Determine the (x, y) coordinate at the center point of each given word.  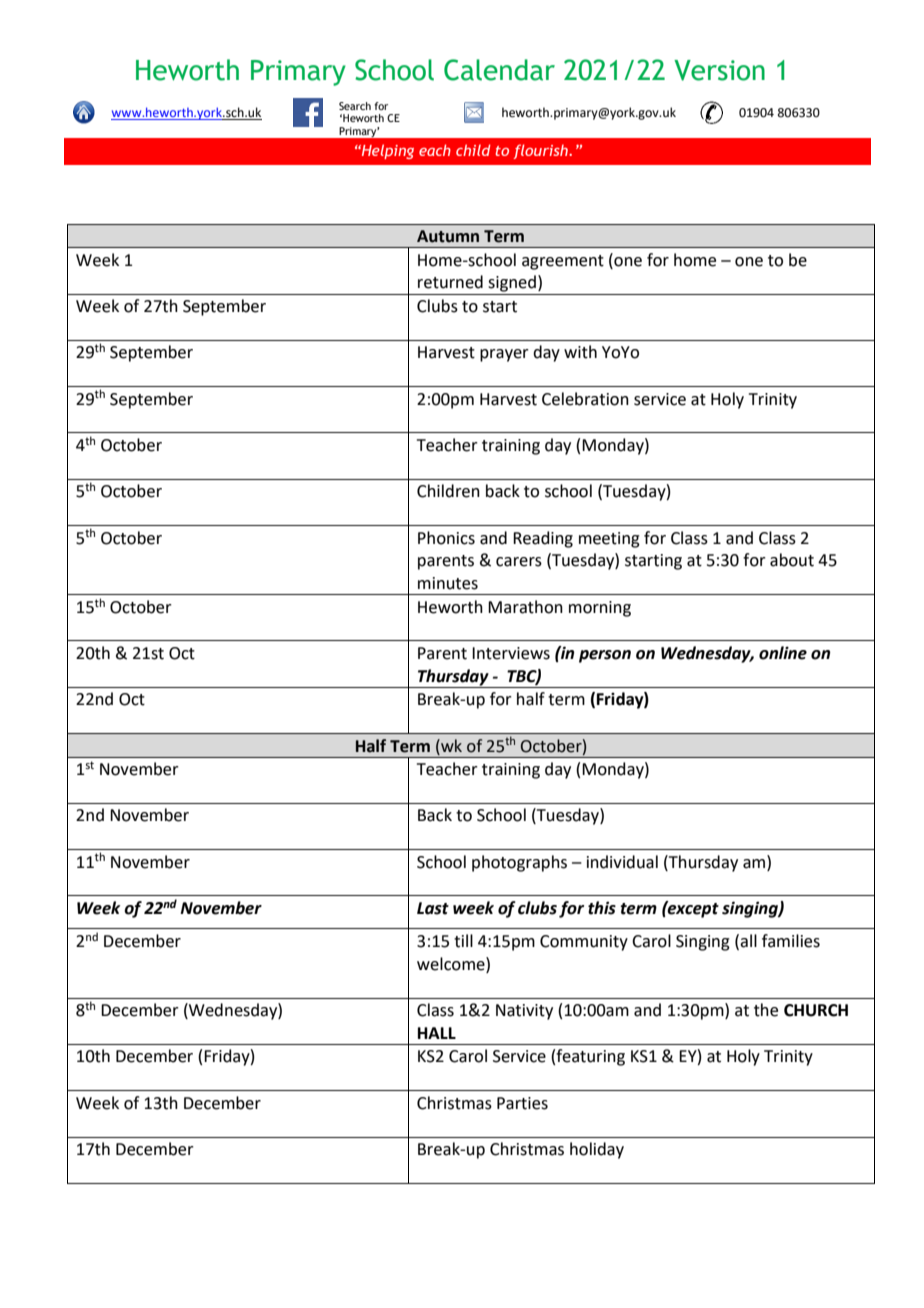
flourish (541, 151)
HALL (437, 1033)
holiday (597, 1150)
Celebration (585, 399)
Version (719, 70)
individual (622, 862)
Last (433, 908)
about (792, 560)
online (783, 653)
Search (355, 106)
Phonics (446, 538)
